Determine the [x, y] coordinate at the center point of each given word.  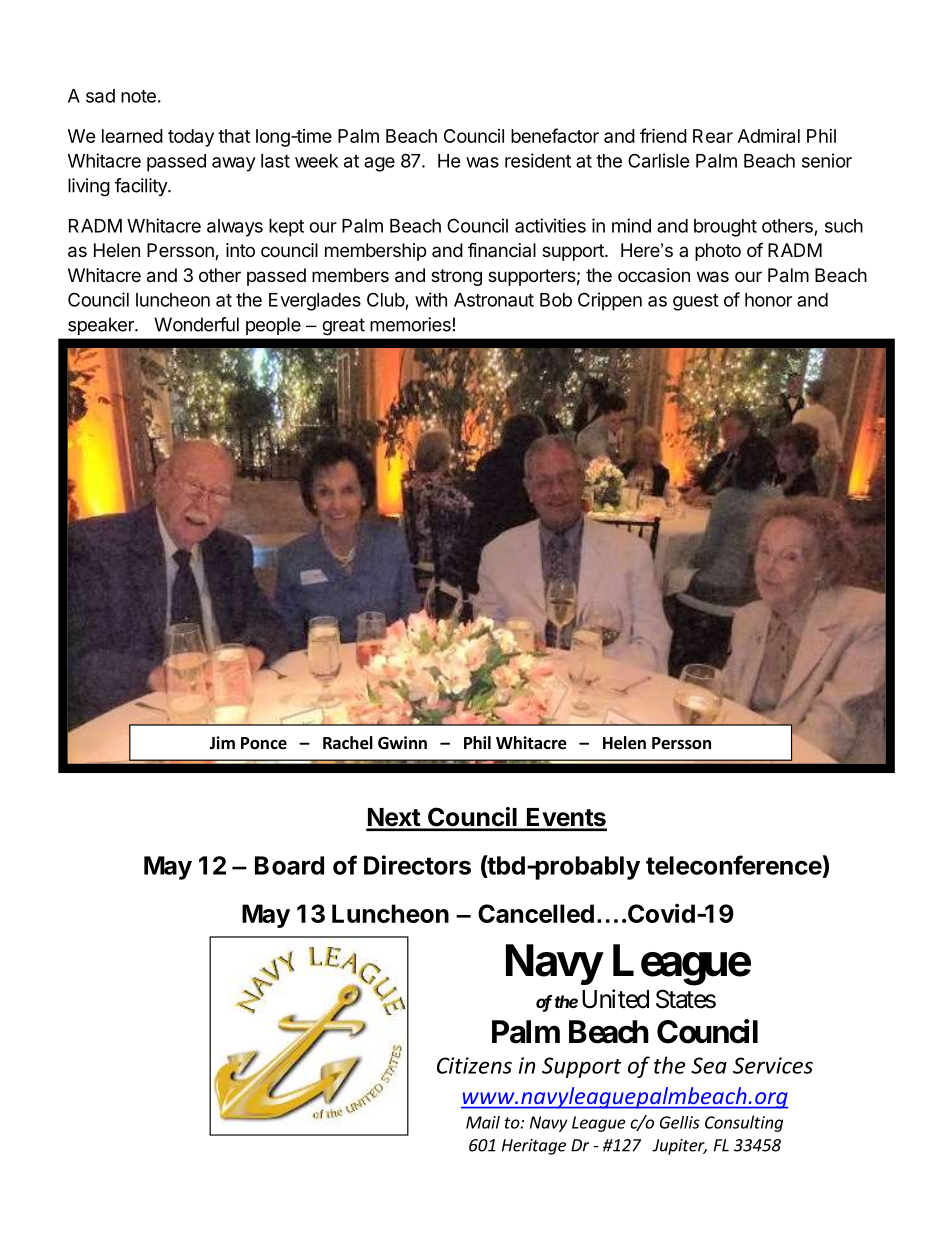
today [191, 138]
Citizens [474, 1065]
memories [410, 324]
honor [768, 300]
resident [538, 160]
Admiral [769, 136]
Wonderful [196, 324]
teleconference [734, 865]
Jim [222, 742]
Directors [417, 865]
